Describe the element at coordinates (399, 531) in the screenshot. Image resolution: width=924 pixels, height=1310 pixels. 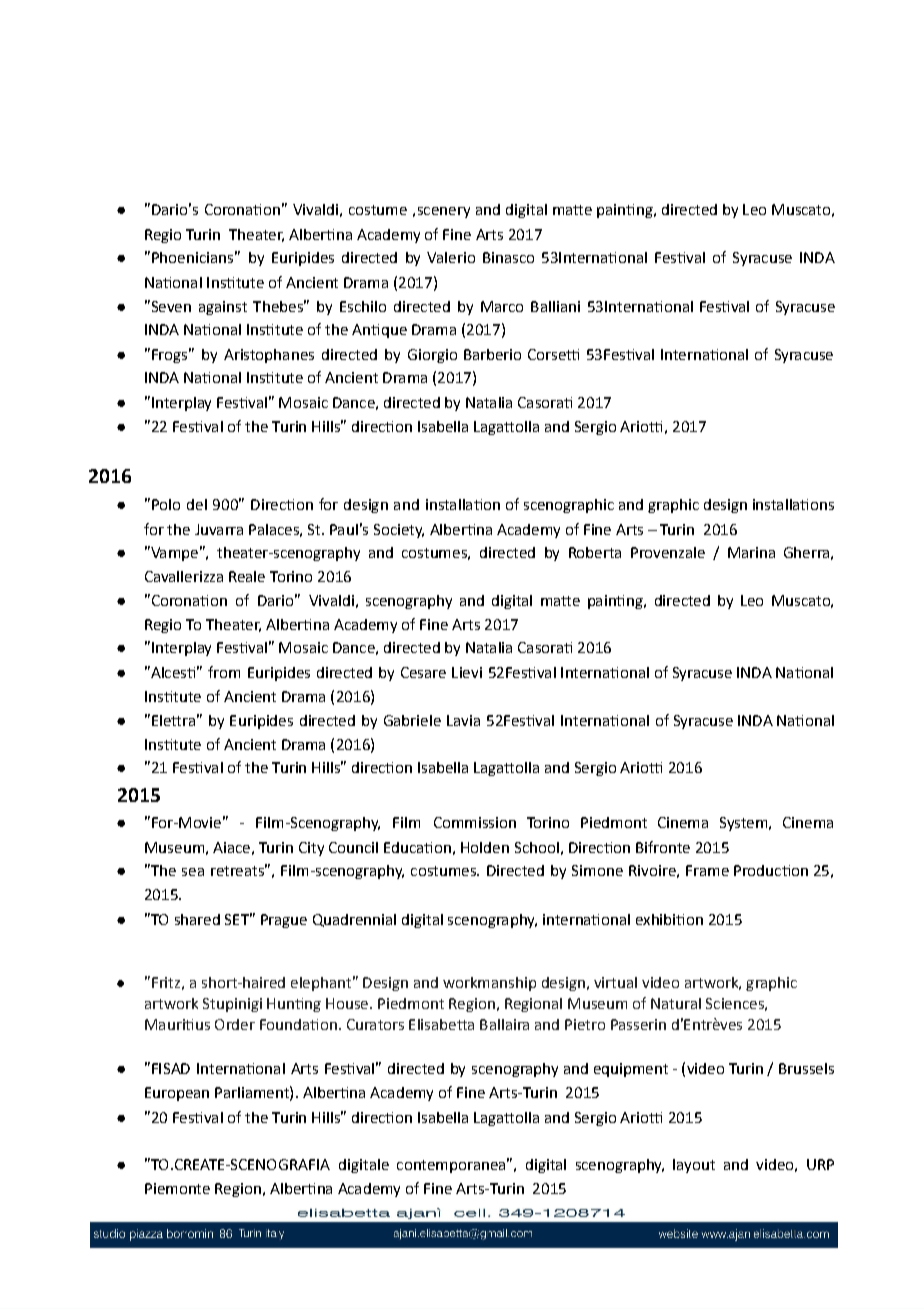
I see `Society` at that location.
